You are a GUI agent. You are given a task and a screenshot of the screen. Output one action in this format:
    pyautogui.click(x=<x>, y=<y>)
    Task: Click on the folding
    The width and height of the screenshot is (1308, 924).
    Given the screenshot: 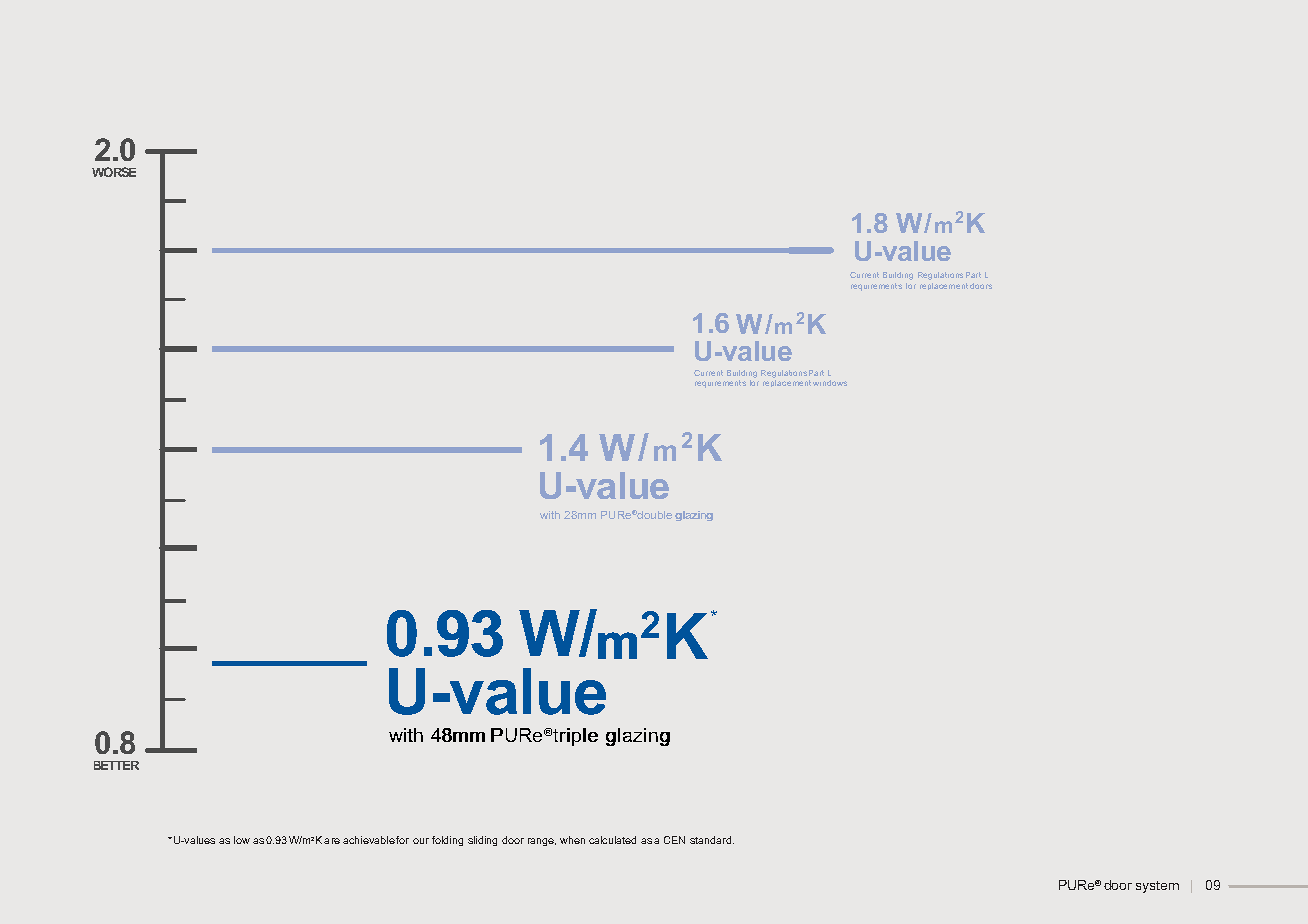 What is the action you would take?
    pyautogui.click(x=447, y=841)
